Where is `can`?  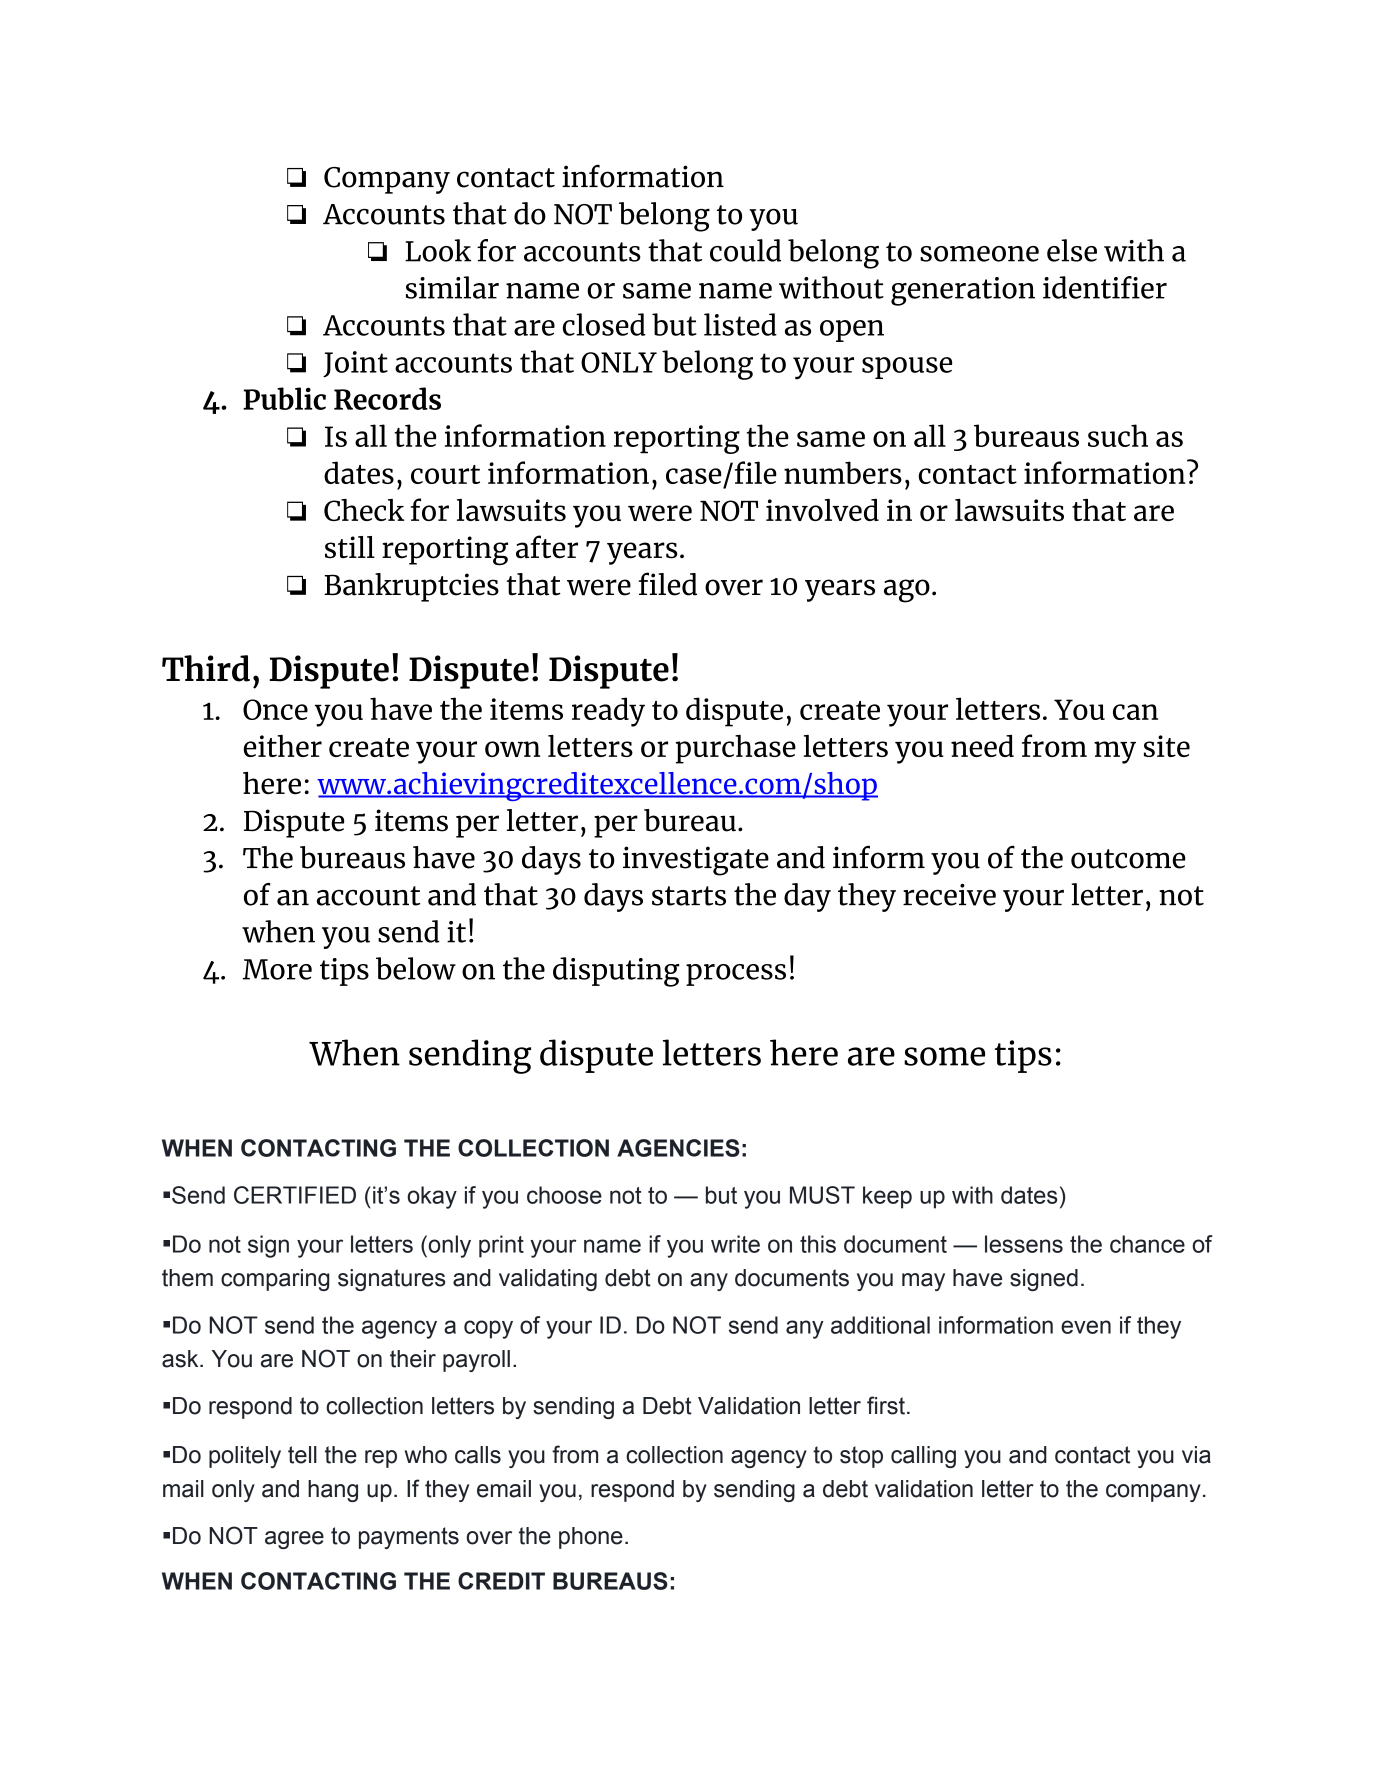
can is located at coordinates (1135, 712).
